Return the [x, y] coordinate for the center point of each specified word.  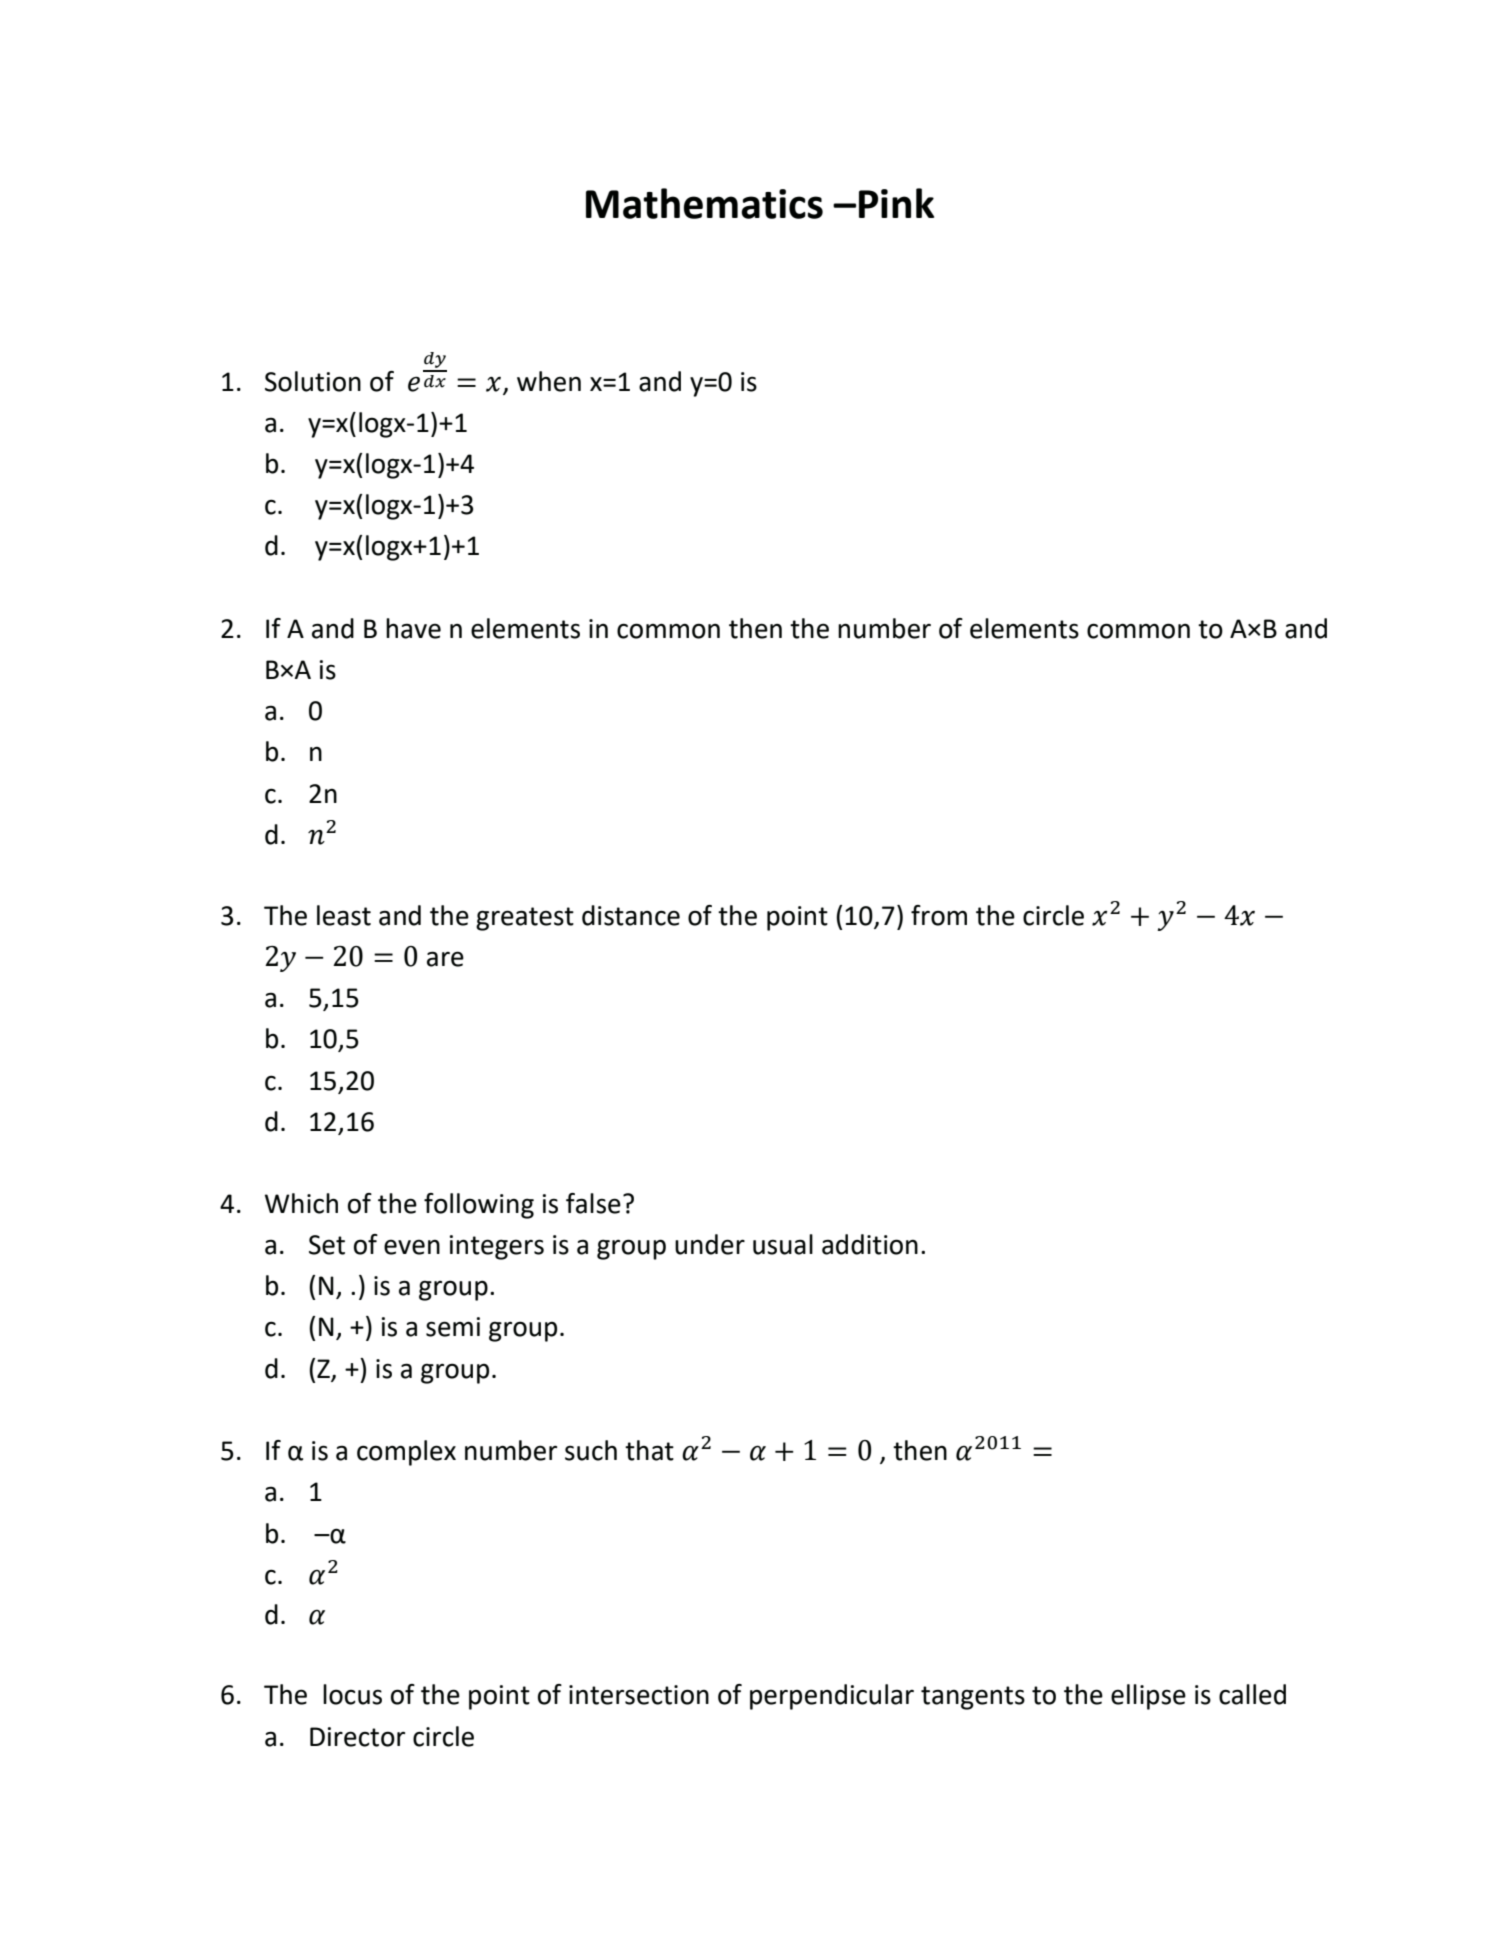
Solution [313, 381]
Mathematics [704, 203]
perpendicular [832, 1697]
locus [352, 1694]
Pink [896, 203]
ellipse [1148, 1697]
